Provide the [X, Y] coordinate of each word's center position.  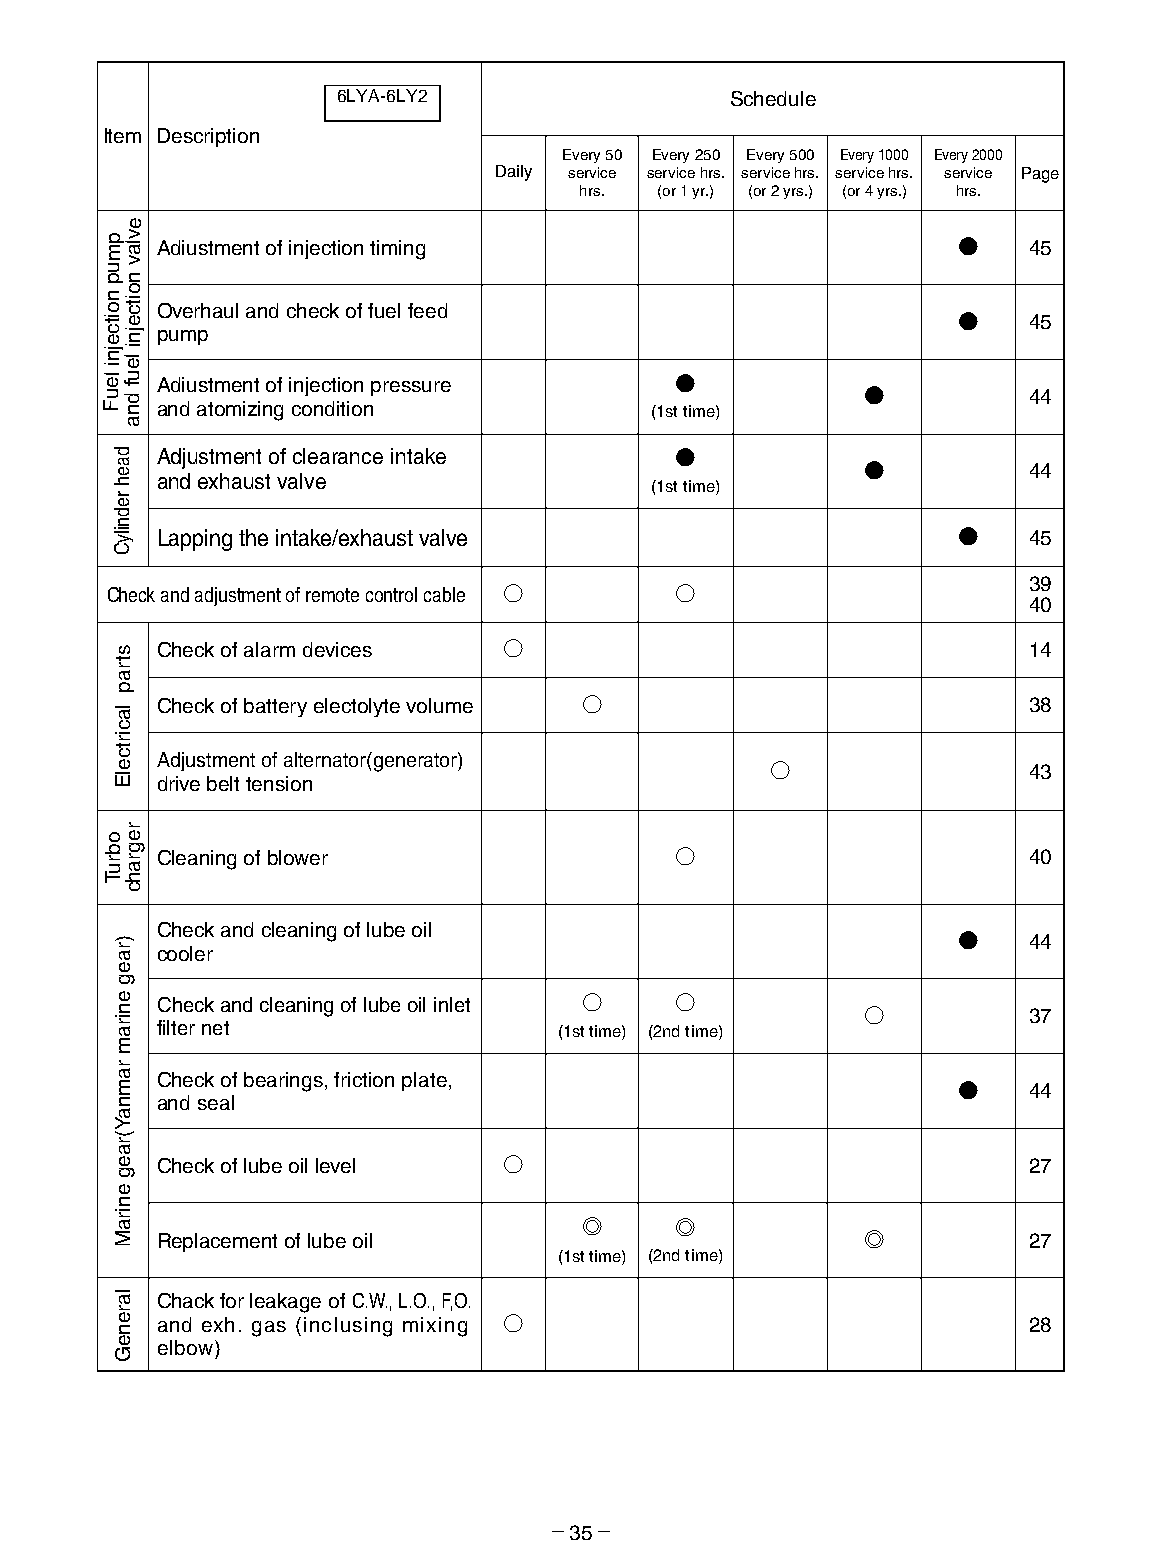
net [215, 1028]
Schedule [773, 98]
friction [364, 1079]
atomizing [240, 411]
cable [444, 594]
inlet [452, 1004]
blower [298, 857]
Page [1040, 175]
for [232, 1300]
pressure [411, 388]
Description [208, 137]
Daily [514, 173]
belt [223, 783]
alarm [269, 649]
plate [424, 1081]
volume [439, 705]
